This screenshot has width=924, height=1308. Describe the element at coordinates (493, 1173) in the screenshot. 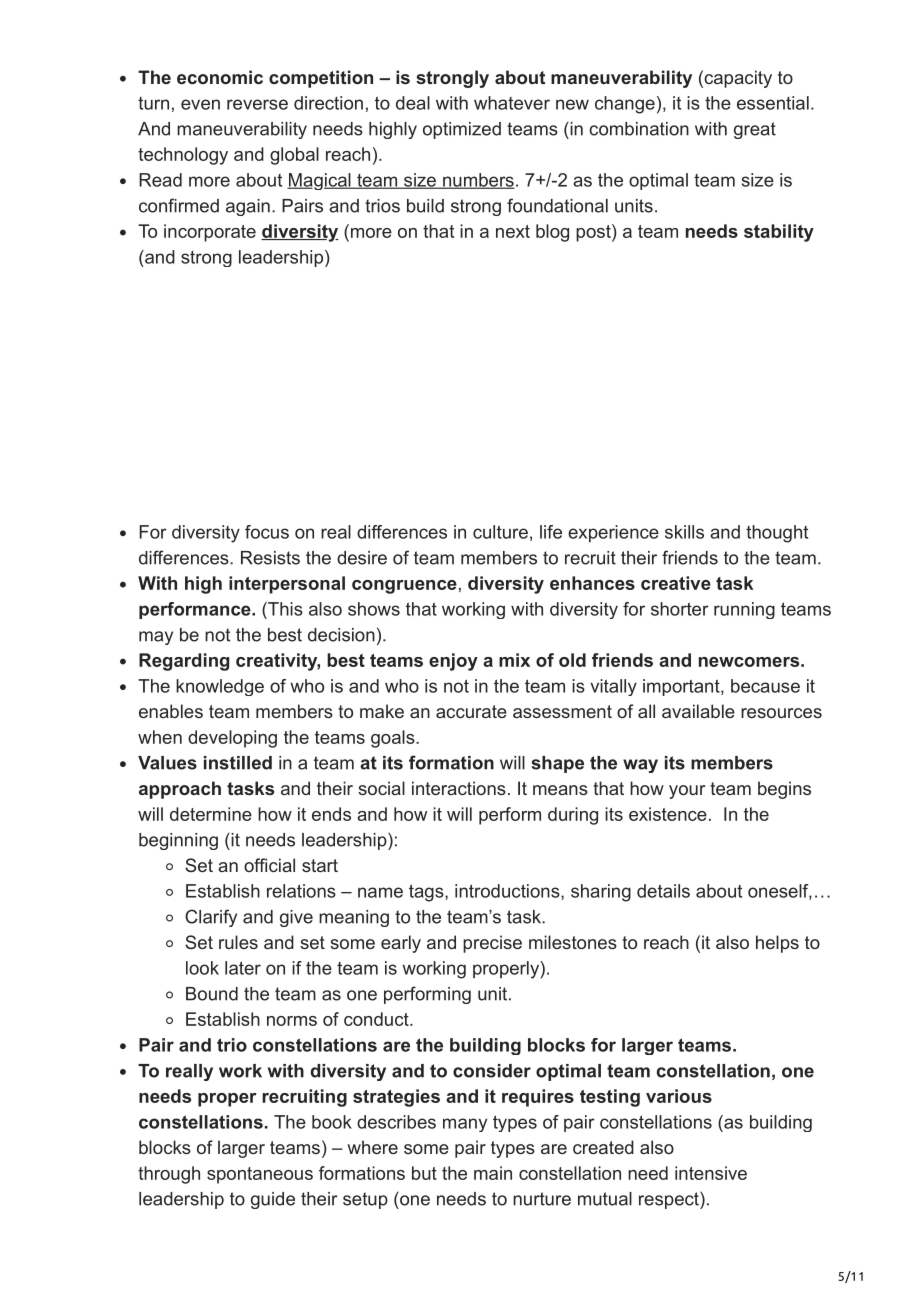

I see `main` at that location.
